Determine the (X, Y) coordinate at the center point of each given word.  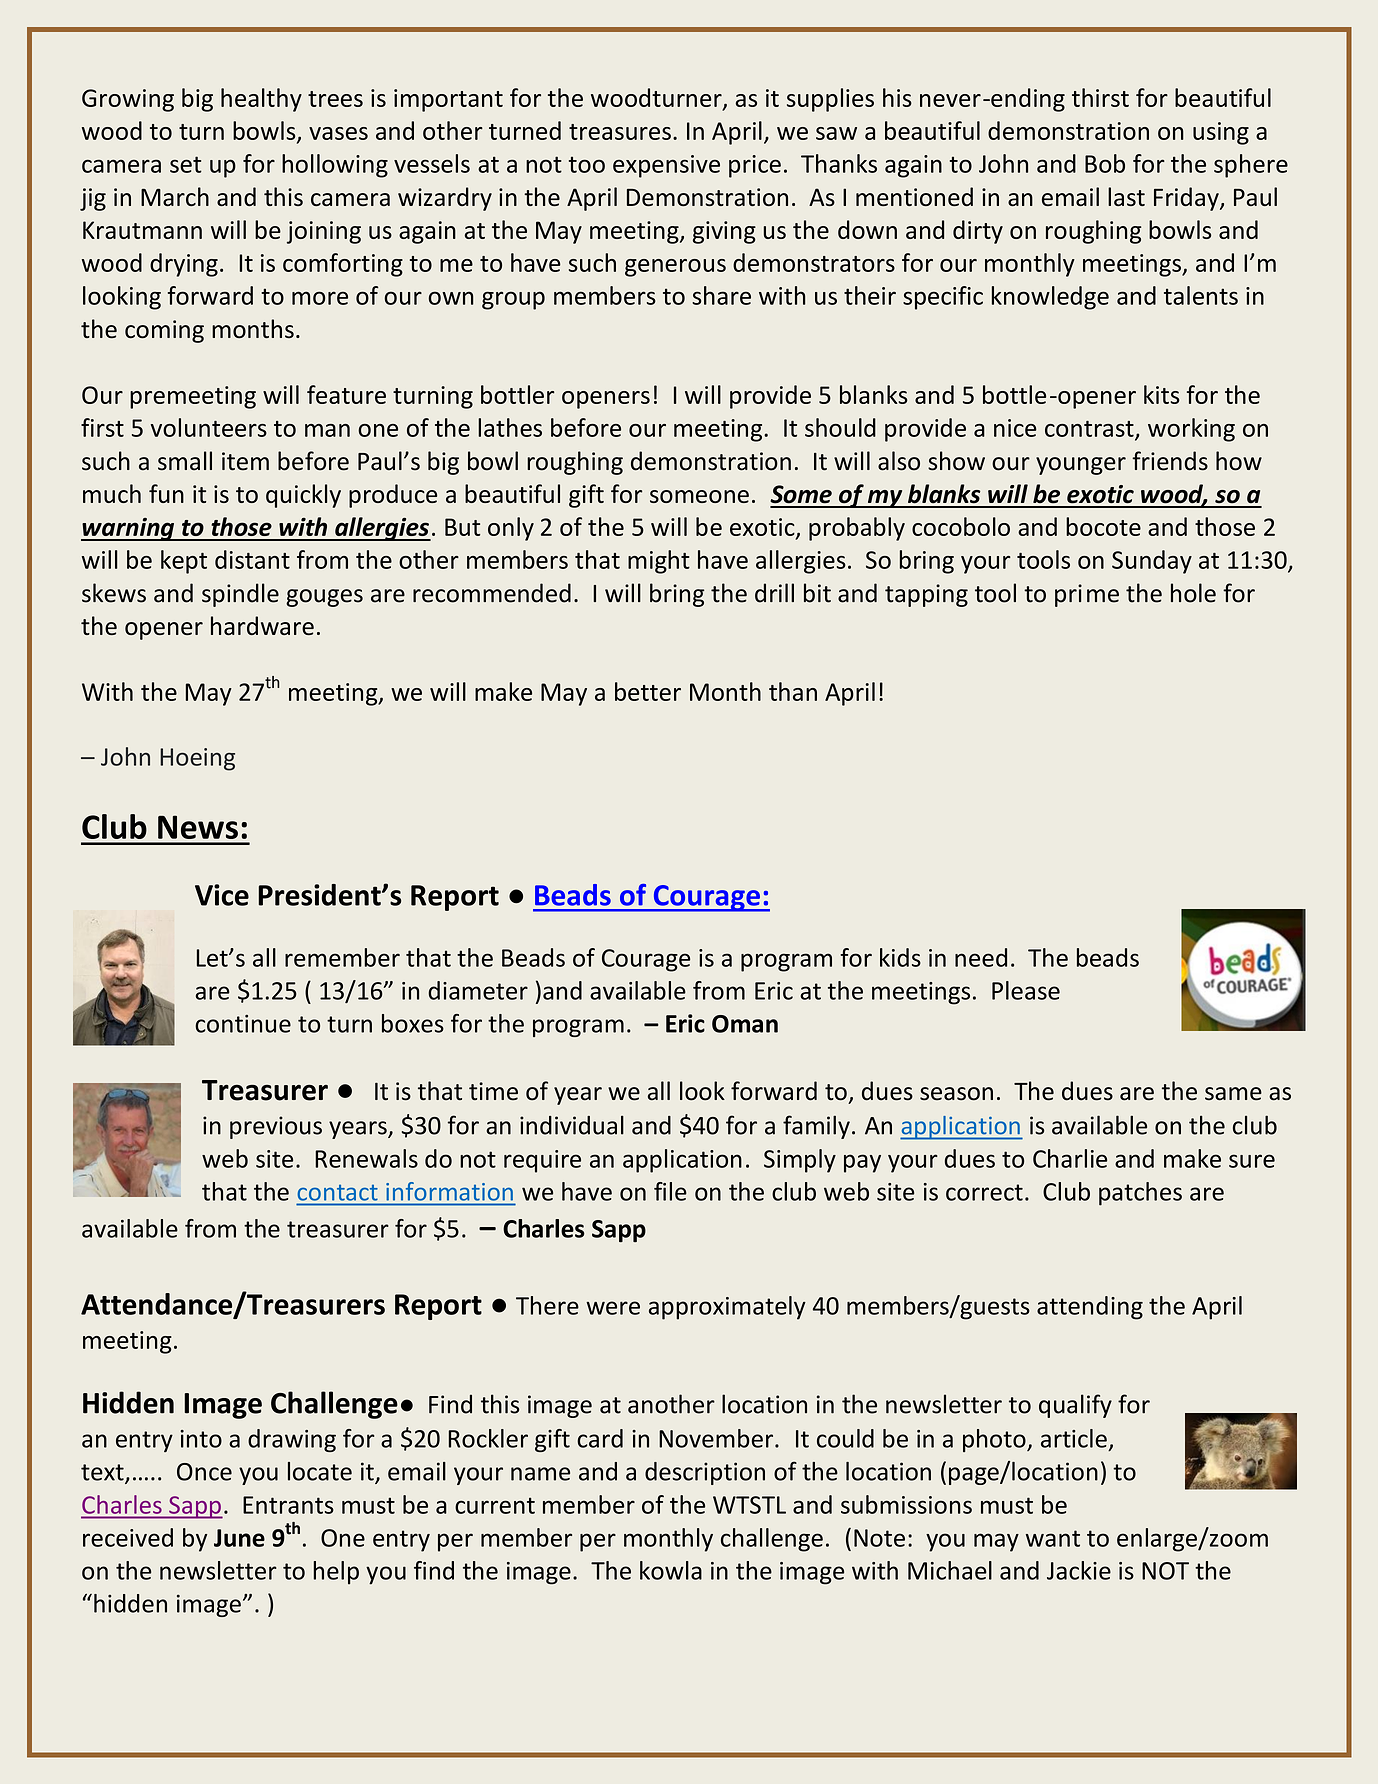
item (245, 461)
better (648, 691)
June (239, 1538)
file (670, 1191)
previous (276, 1127)
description (705, 1473)
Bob (1105, 163)
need (981, 957)
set (186, 164)
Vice (222, 895)
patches (1140, 1194)
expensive (666, 166)
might (659, 562)
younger (1081, 466)
